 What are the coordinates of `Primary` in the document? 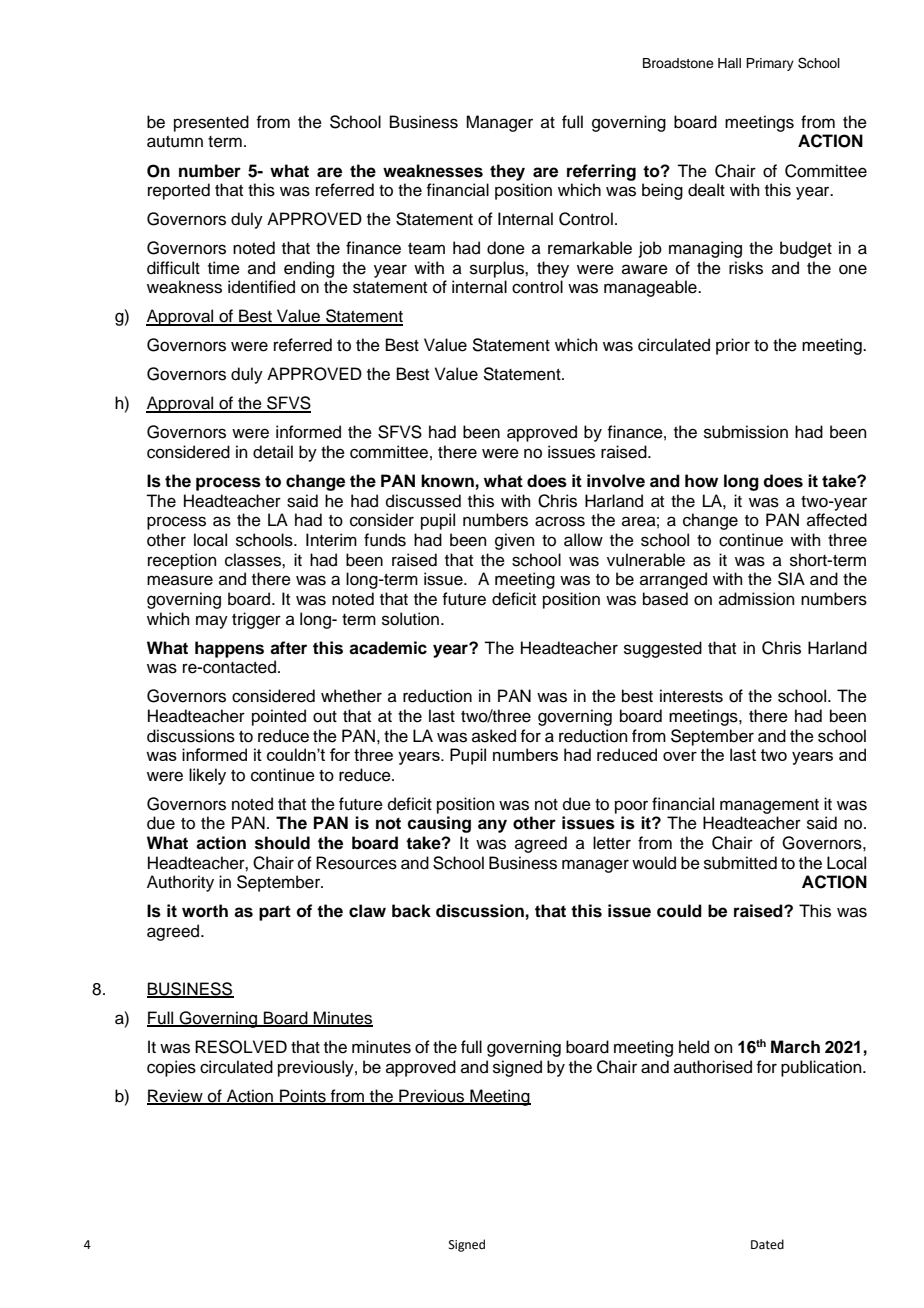 It's located at (770, 64).
